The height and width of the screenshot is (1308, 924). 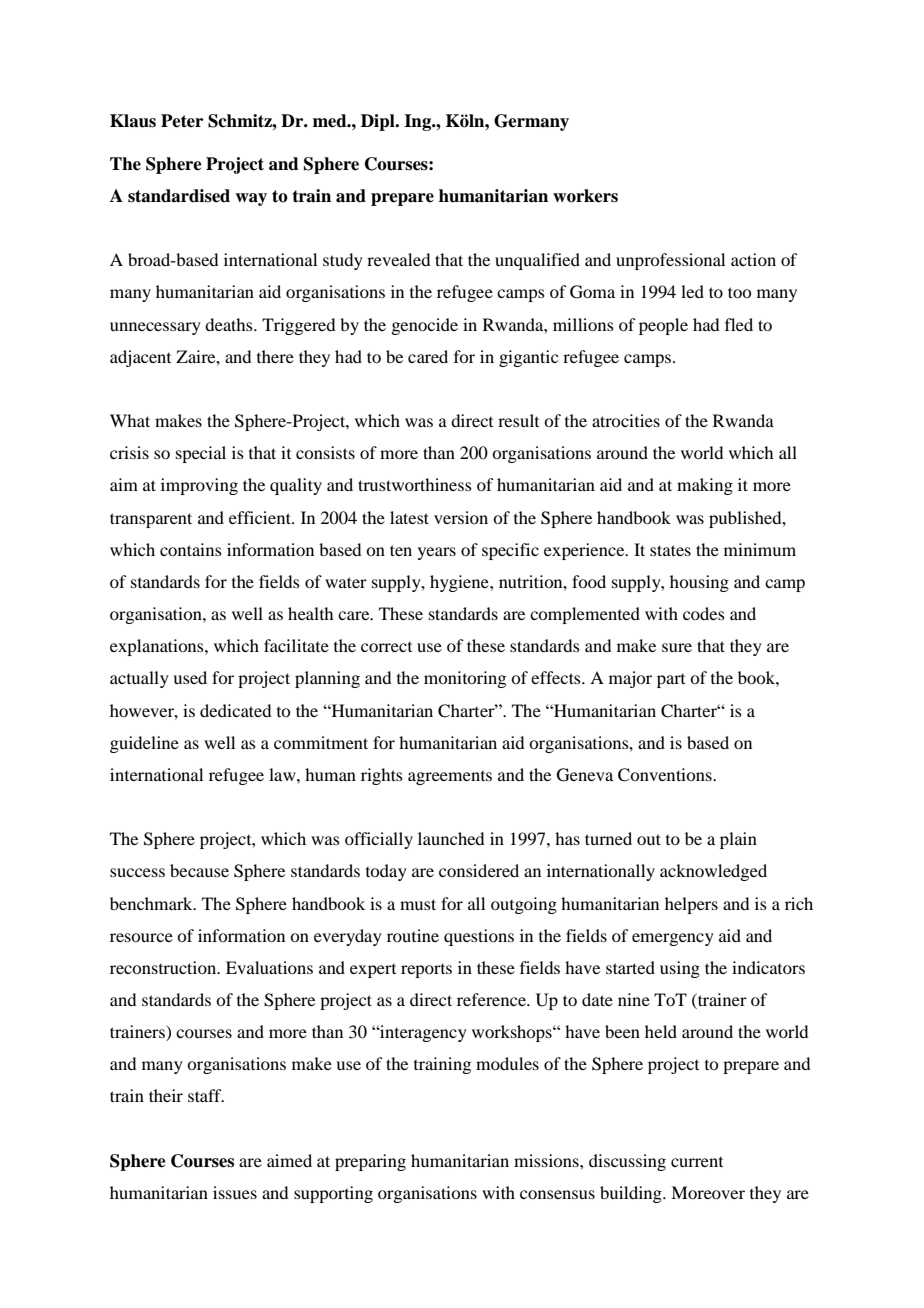 What do you see at coordinates (753, 259) in the screenshot?
I see `action` at bounding box center [753, 259].
